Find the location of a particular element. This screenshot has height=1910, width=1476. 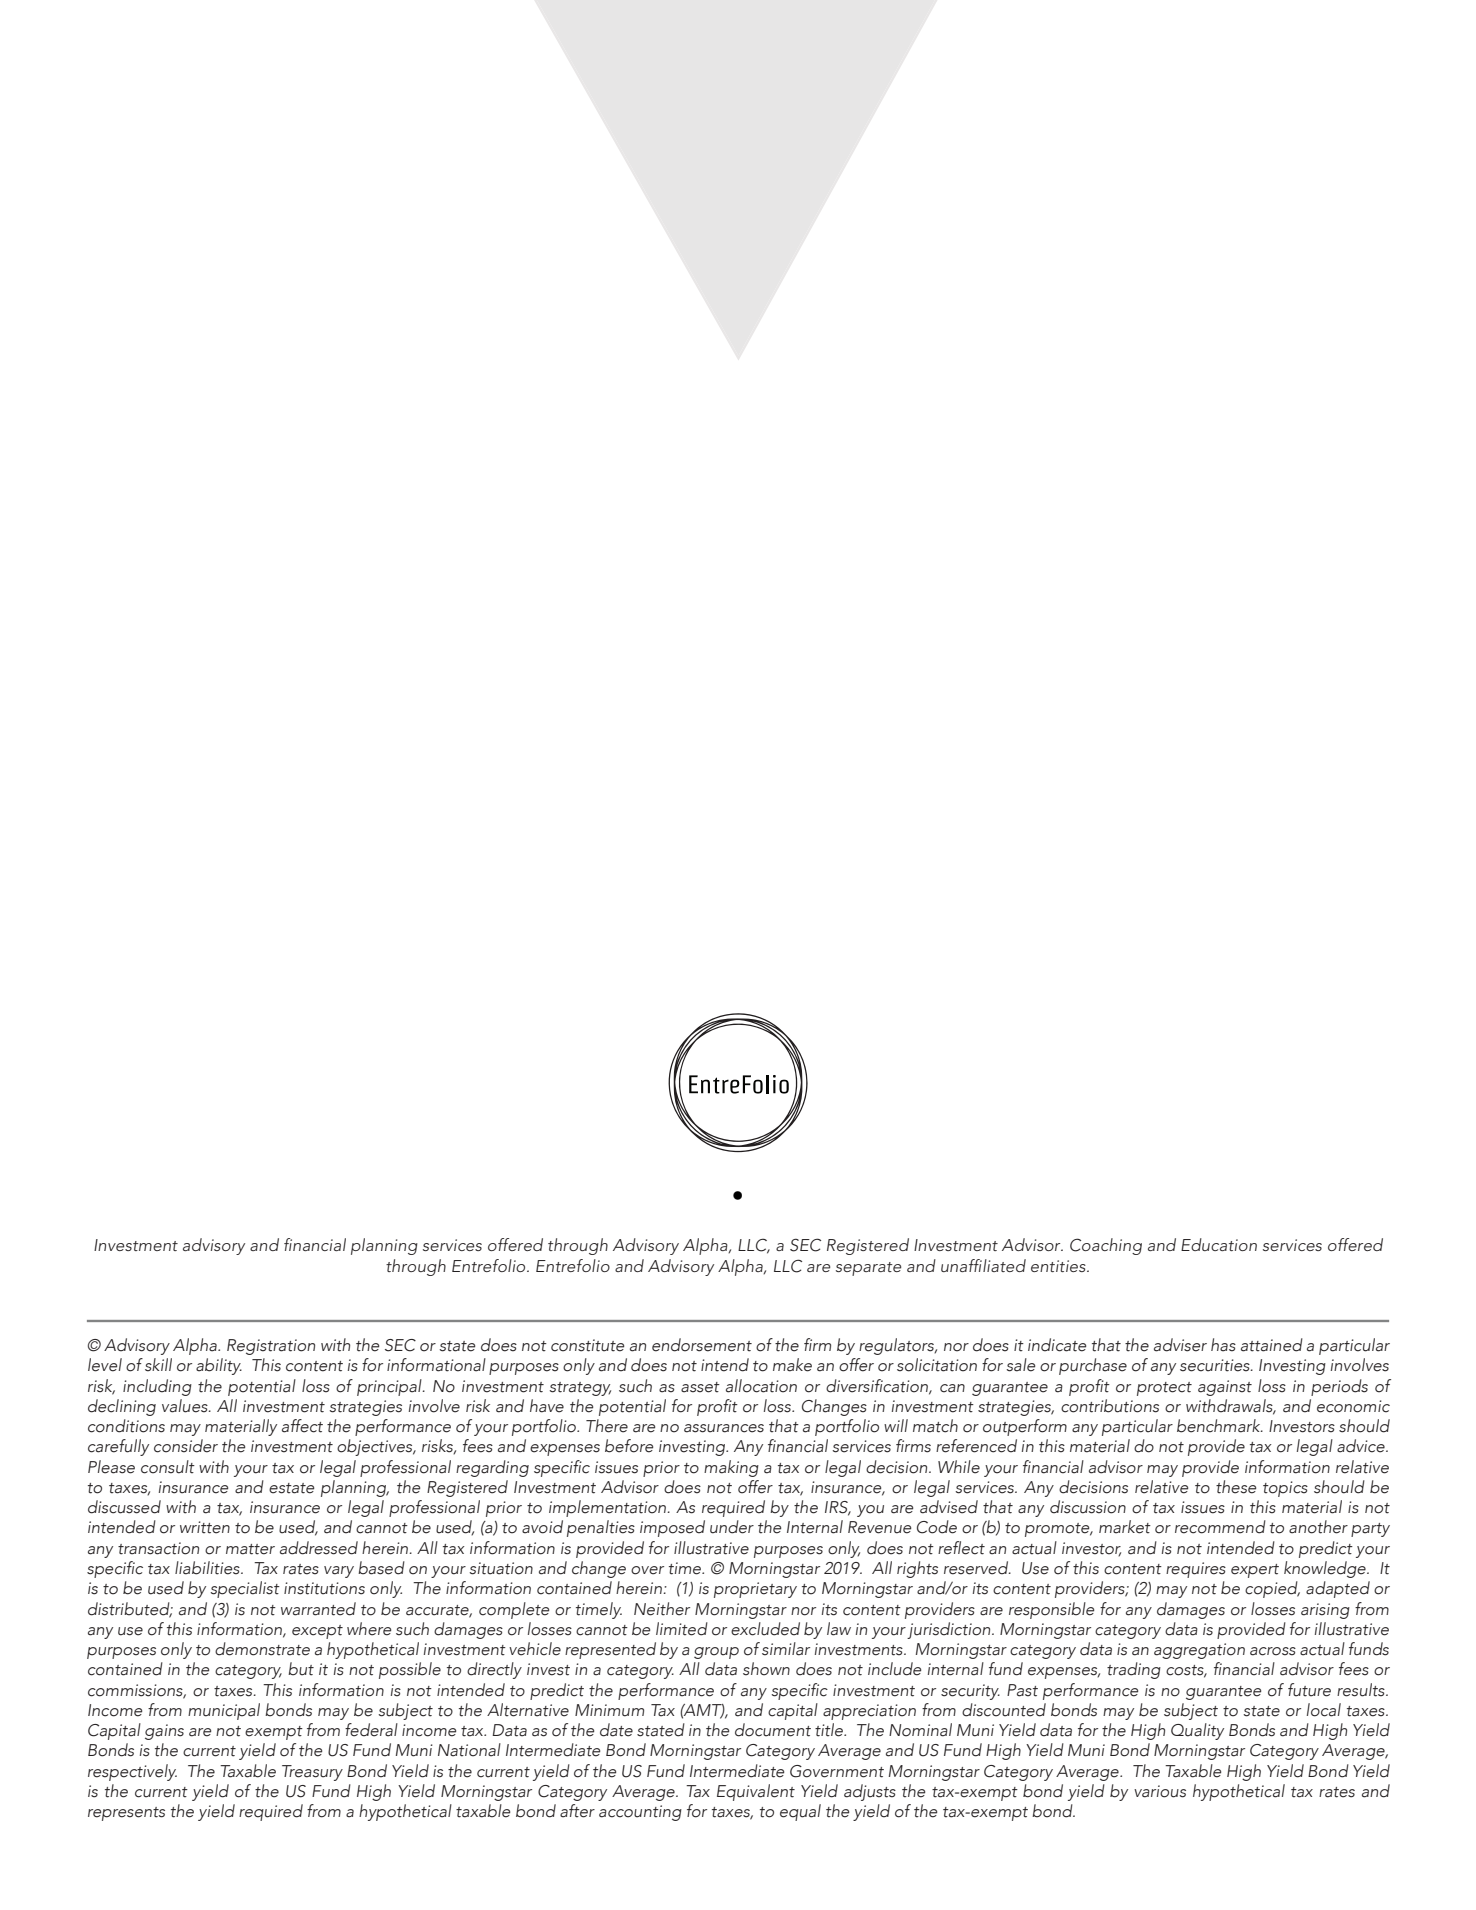

securities is located at coordinates (1216, 1365).
